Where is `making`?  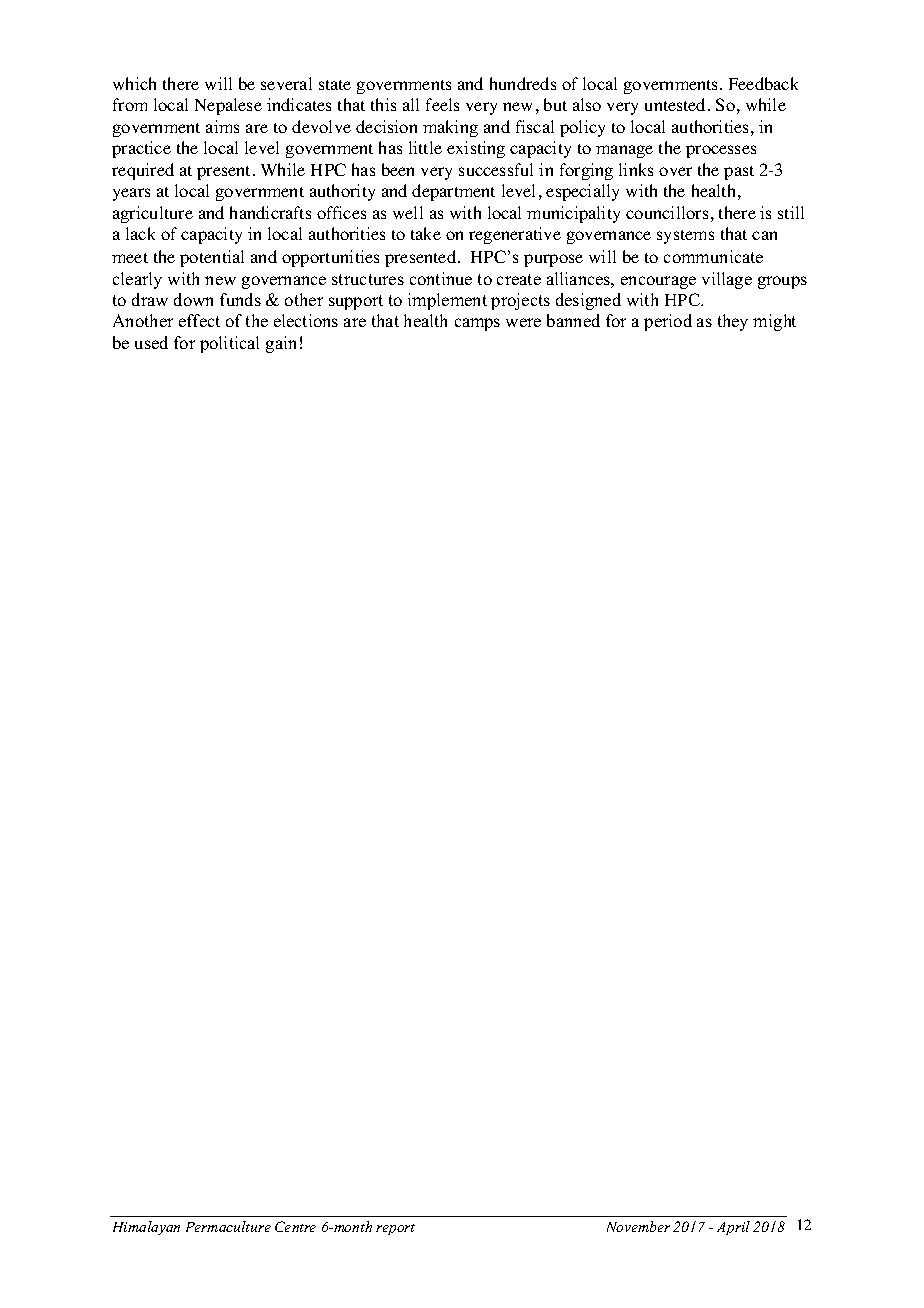
making is located at coordinates (450, 128).
